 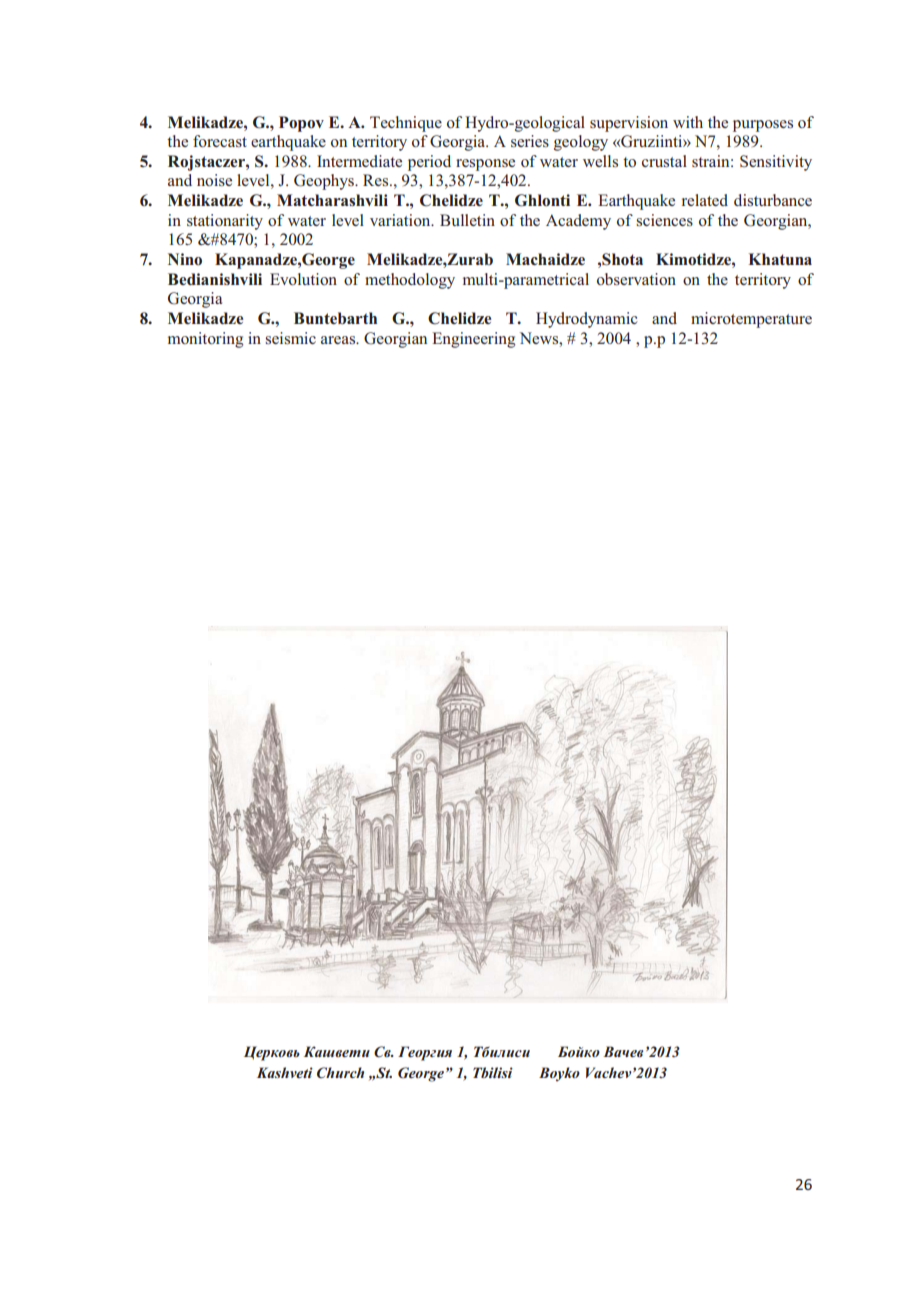 I want to click on News, so click(x=540, y=338).
